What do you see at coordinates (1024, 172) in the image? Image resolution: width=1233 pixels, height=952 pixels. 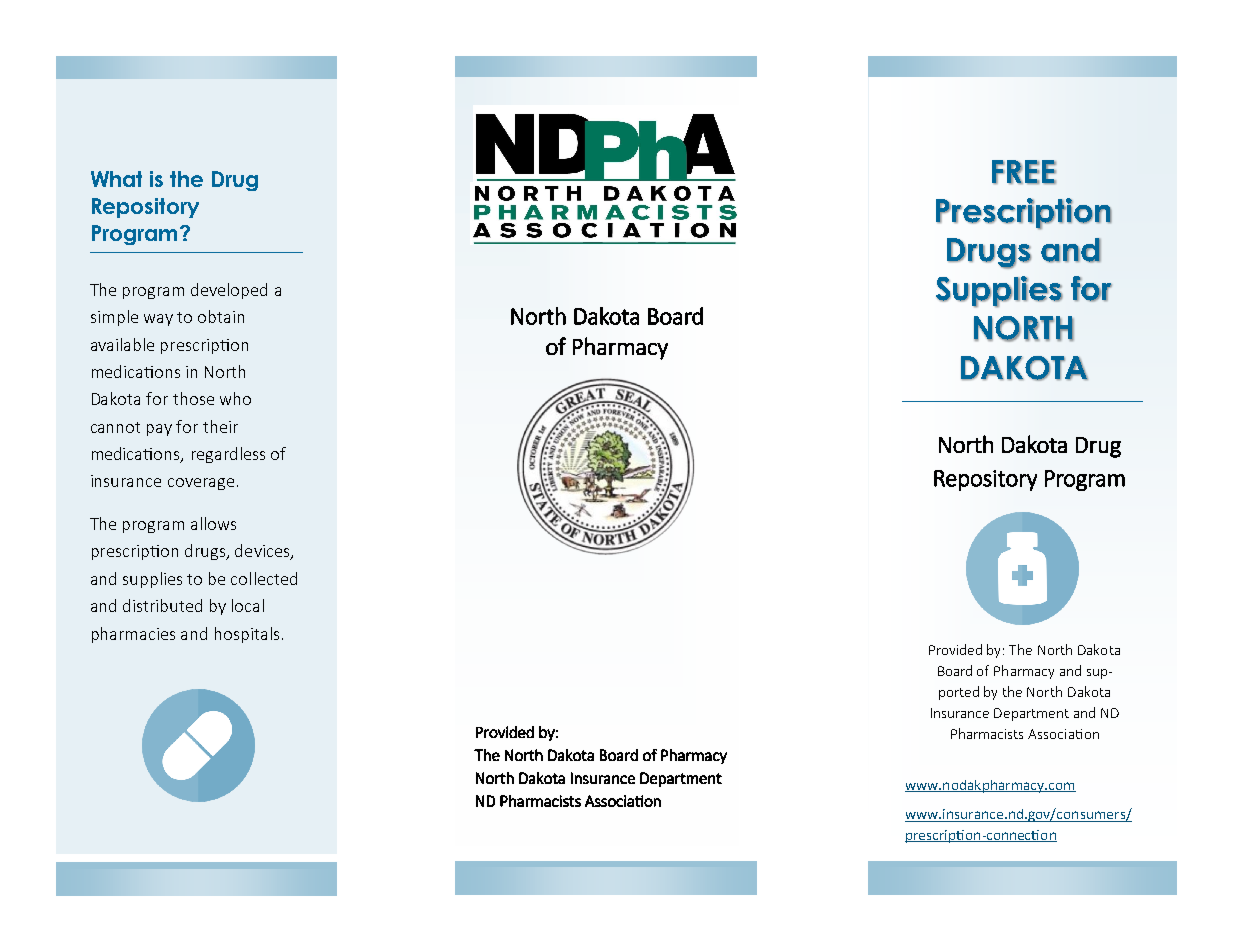 I see `FREE` at bounding box center [1024, 172].
